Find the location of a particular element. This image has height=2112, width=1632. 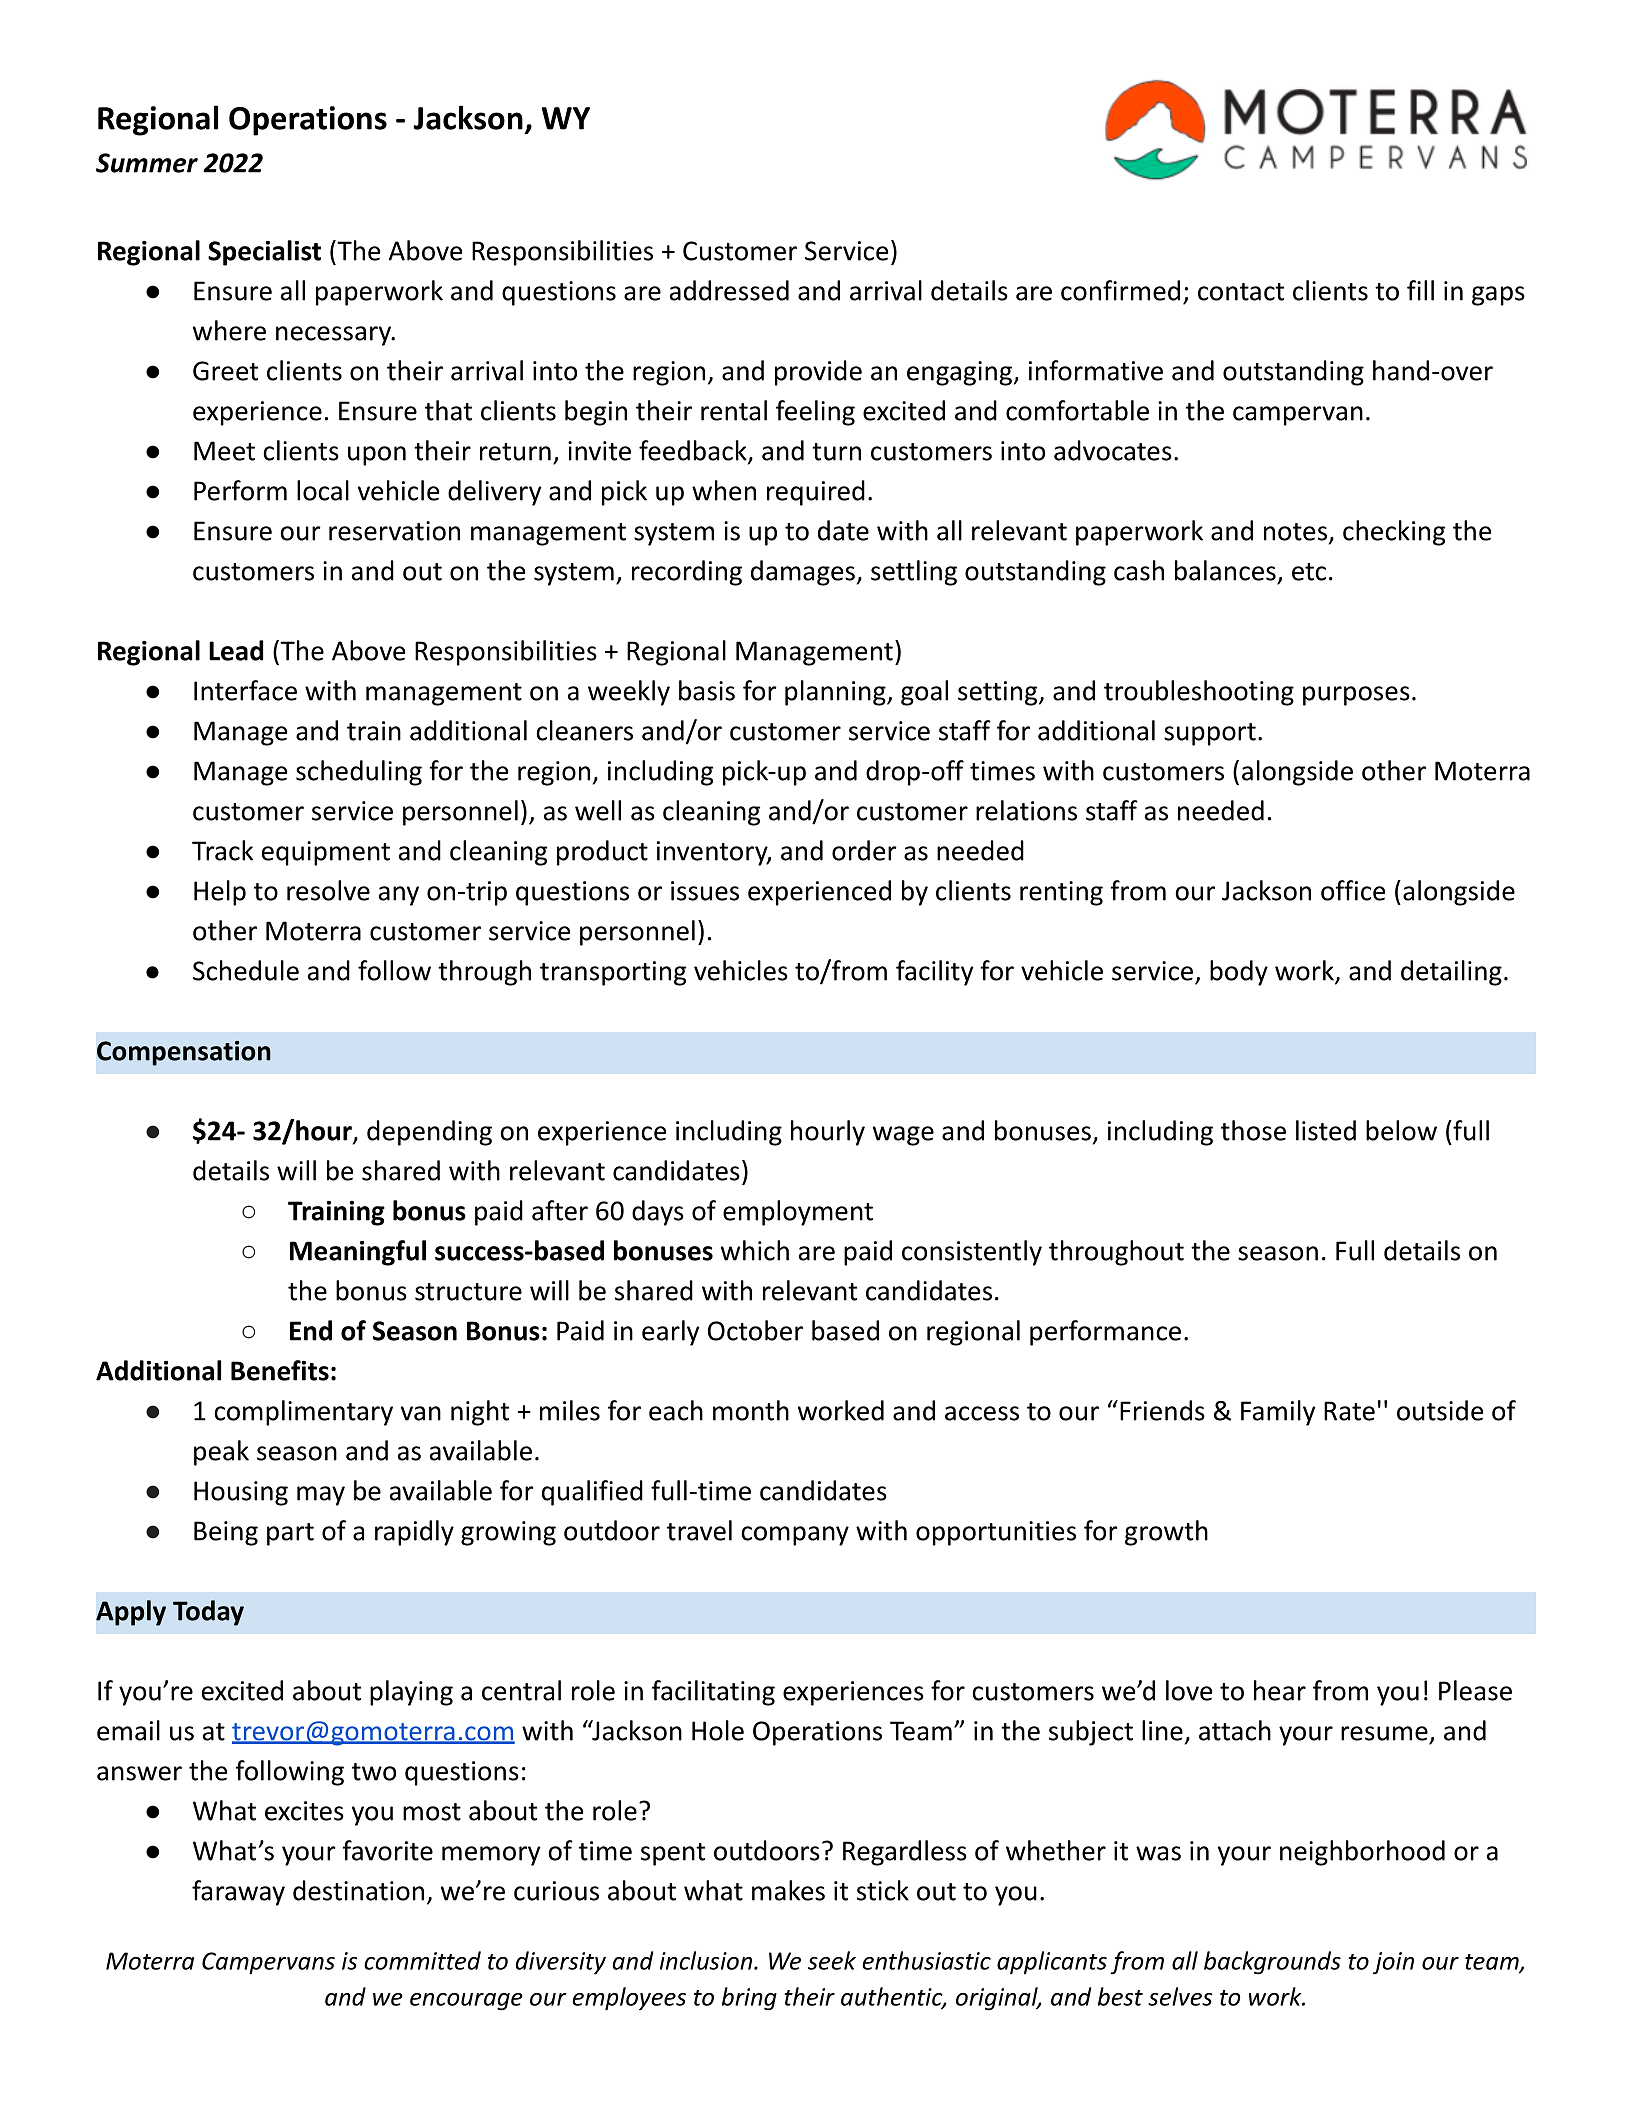

Compensation is located at coordinates (184, 1053).
